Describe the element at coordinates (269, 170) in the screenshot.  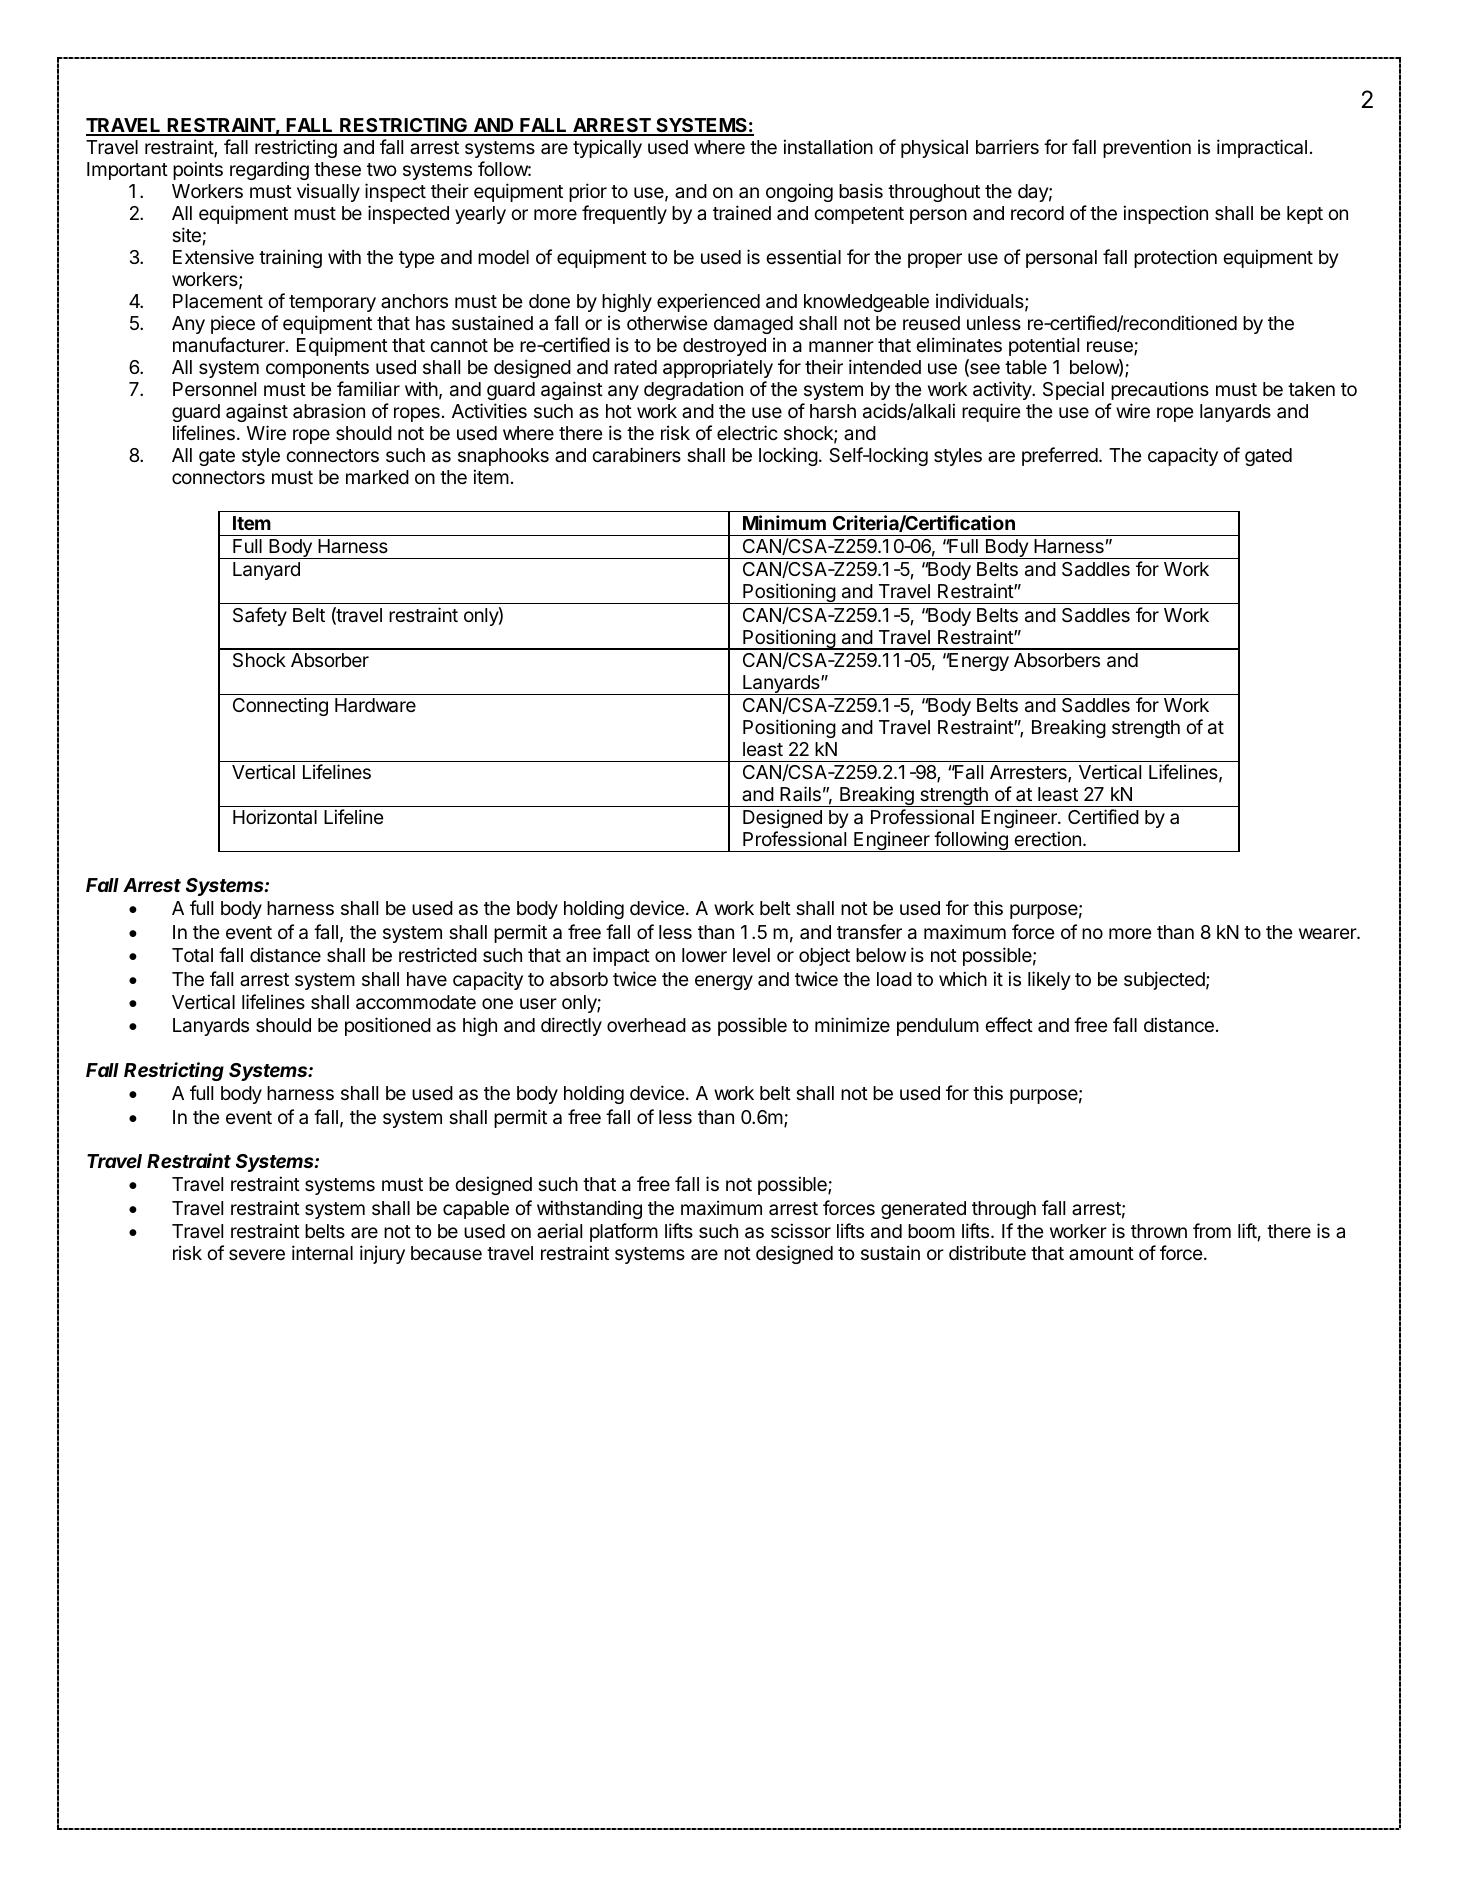
I see `regarding` at that location.
